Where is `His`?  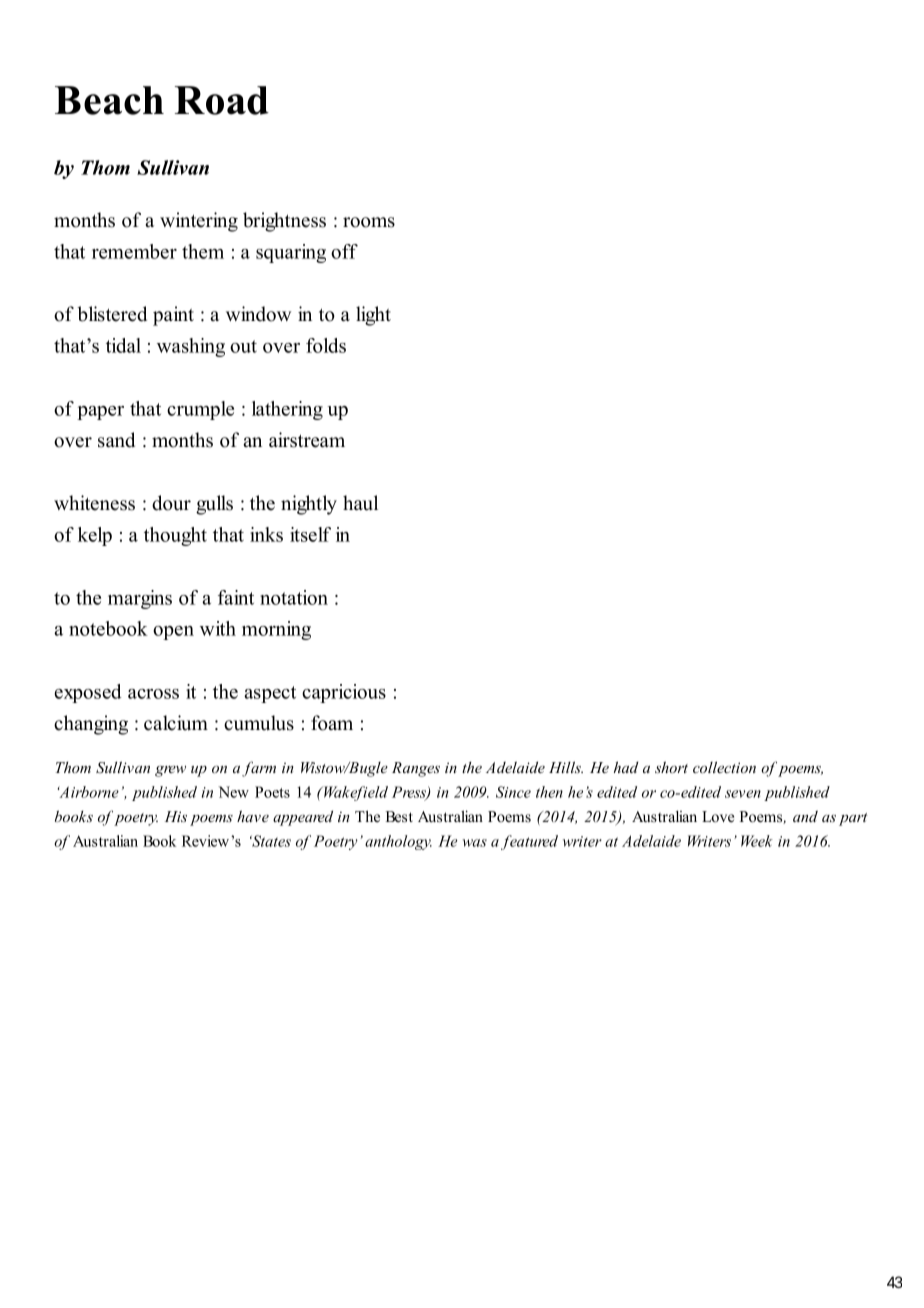 His is located at coordinates (176, 816).
